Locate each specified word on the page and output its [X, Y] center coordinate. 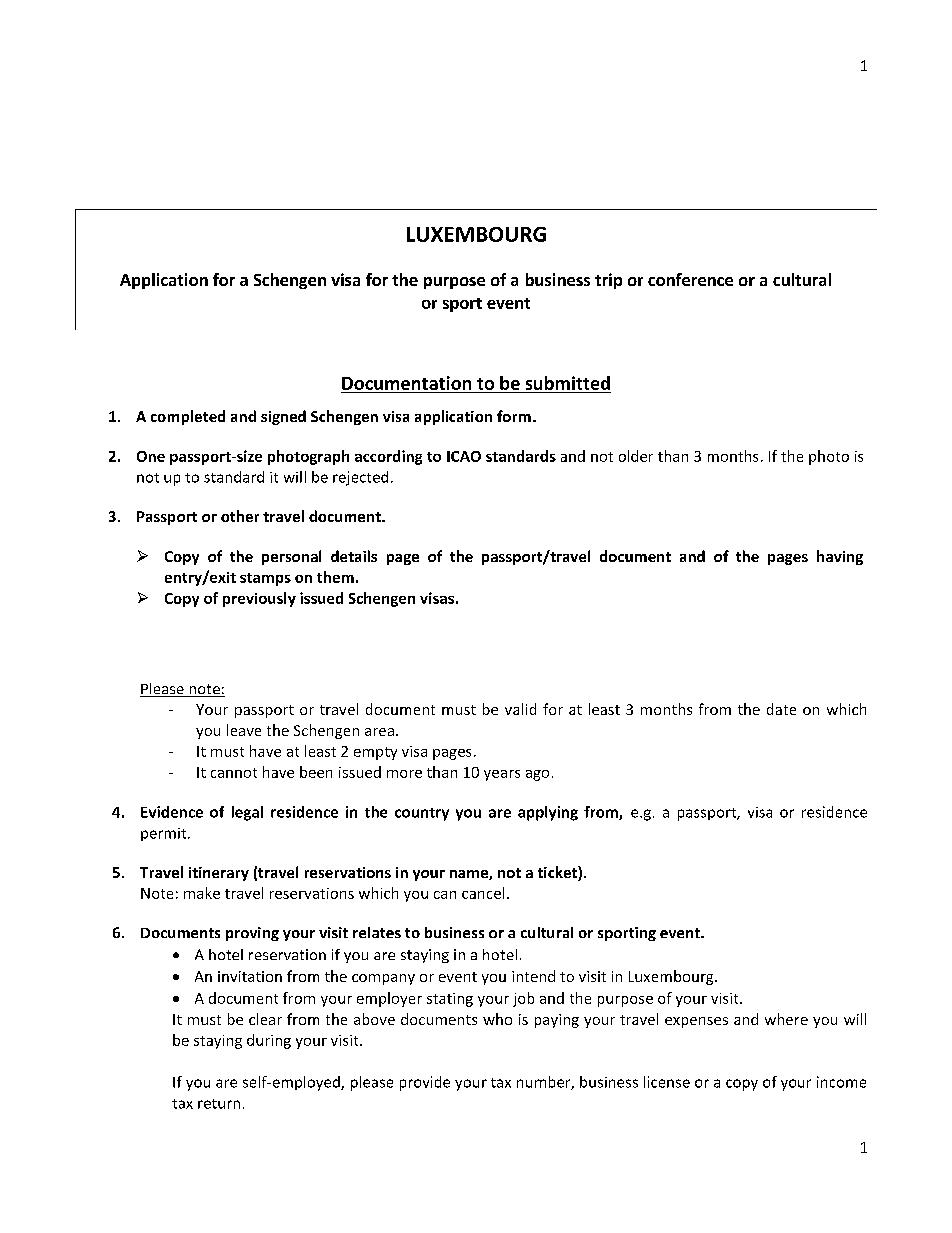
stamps [265, 579]
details [354, 556]
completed [188, 417]
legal [247, 813]
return [219, 1104]
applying [548, 813]
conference [690, 279]
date [781, 709]
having [840, 557]
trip [608, 281]
